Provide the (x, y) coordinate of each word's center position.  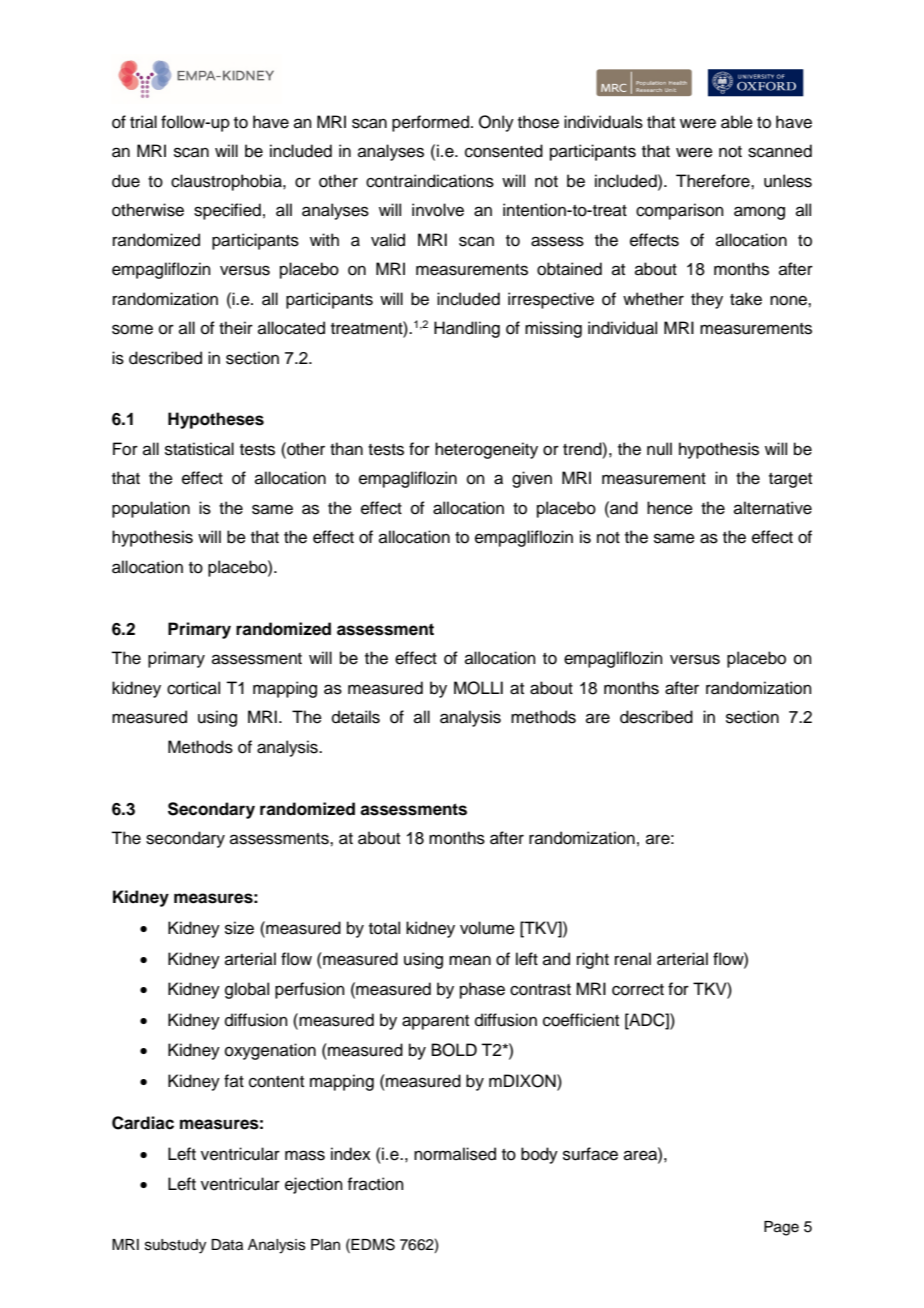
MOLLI (478, 688)
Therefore (714, 181)
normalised (455, 1154)
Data (227, 1245)
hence (670, 508)
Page (781, 1228)
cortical (193, 688)
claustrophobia (227, 182)
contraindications (430, 181)
